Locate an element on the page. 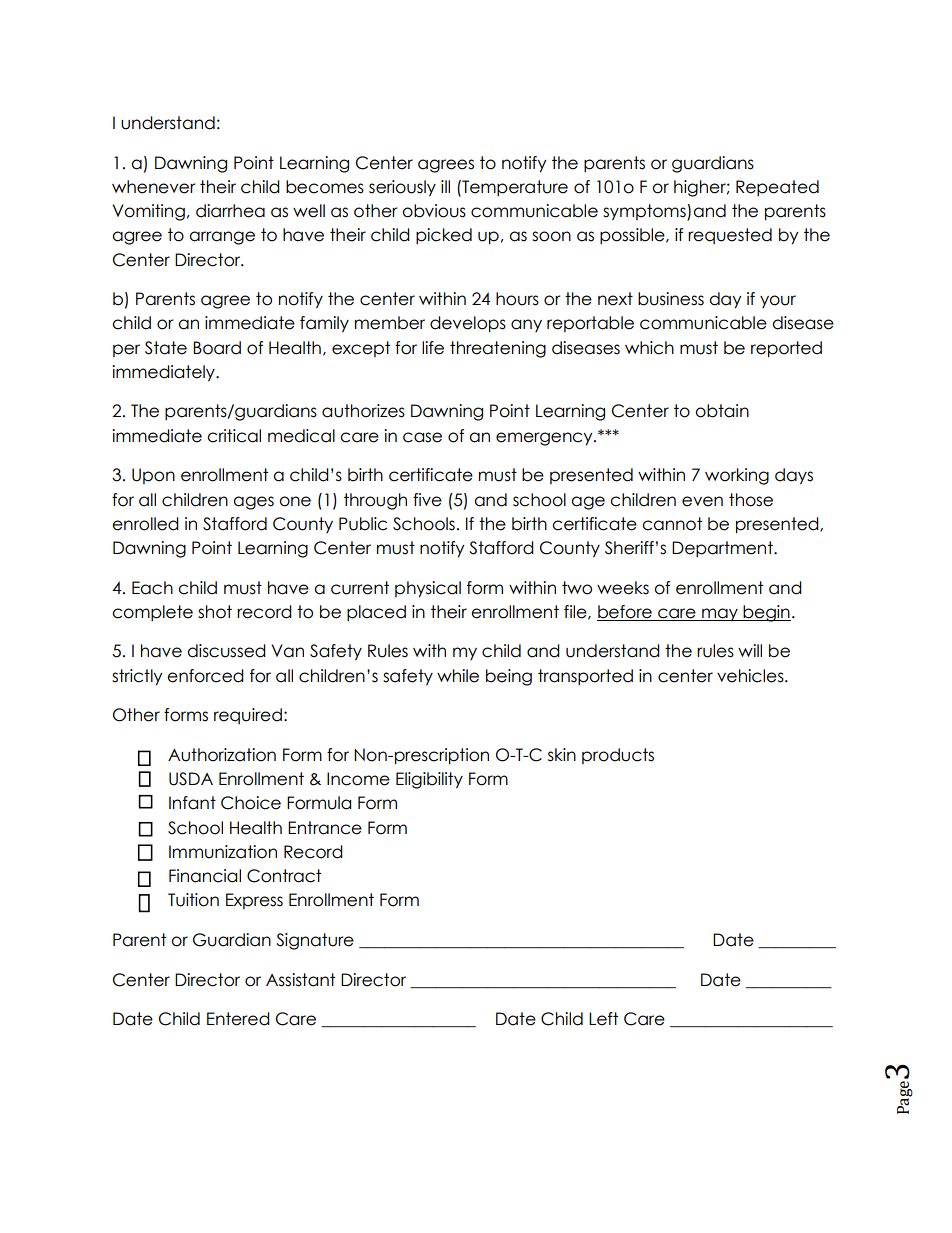 Image resolution: width=952 pixels, height=1233 pixels. products is located at coordinates (618, 756).
